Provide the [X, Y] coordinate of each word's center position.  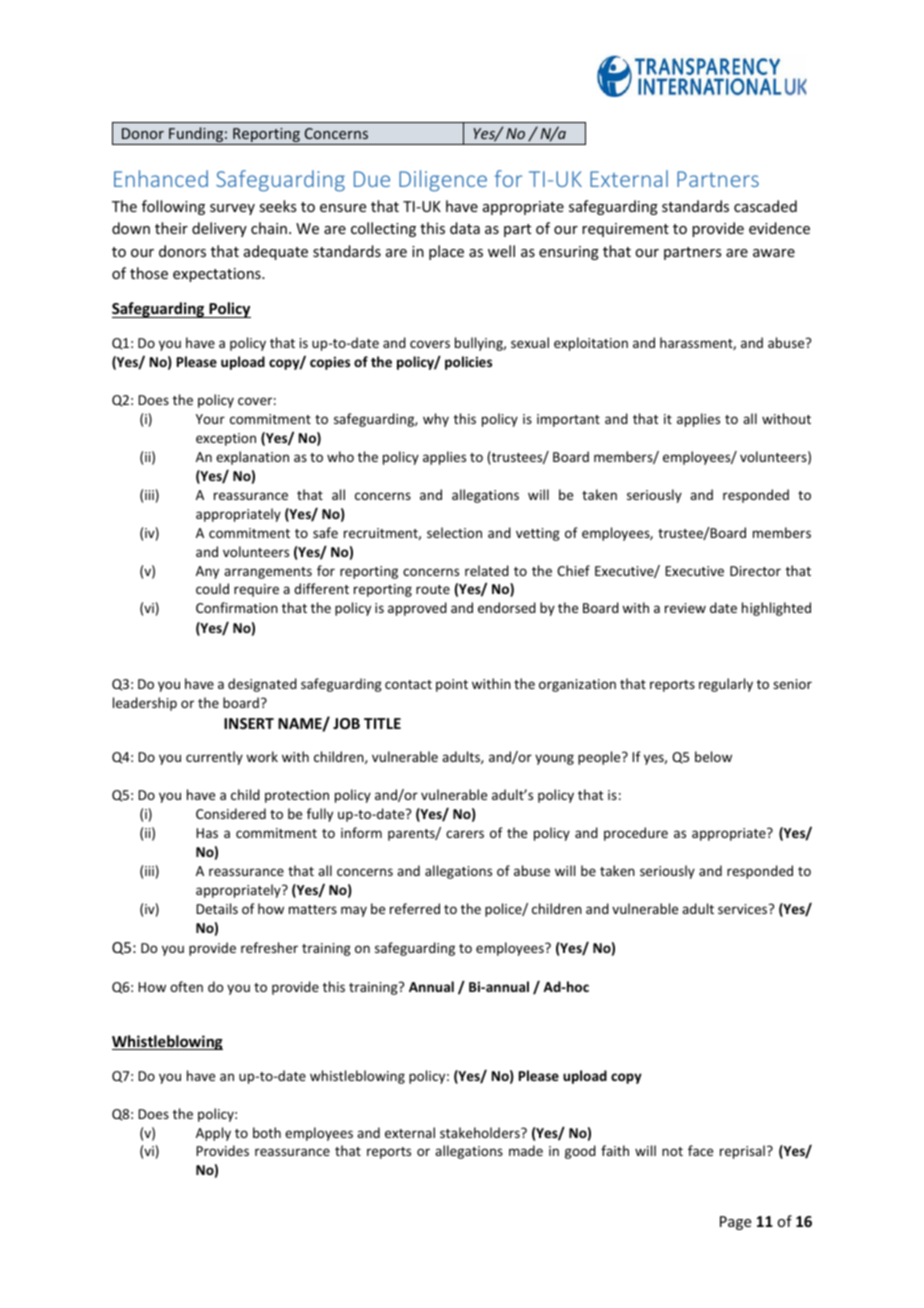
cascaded [765, 206]
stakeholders [481, 1132]
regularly [726, 685]
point [452, 685]
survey [232, 209]
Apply [213, 1134]
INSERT [249, 723]
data [465, 228]
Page [735, 1223]
